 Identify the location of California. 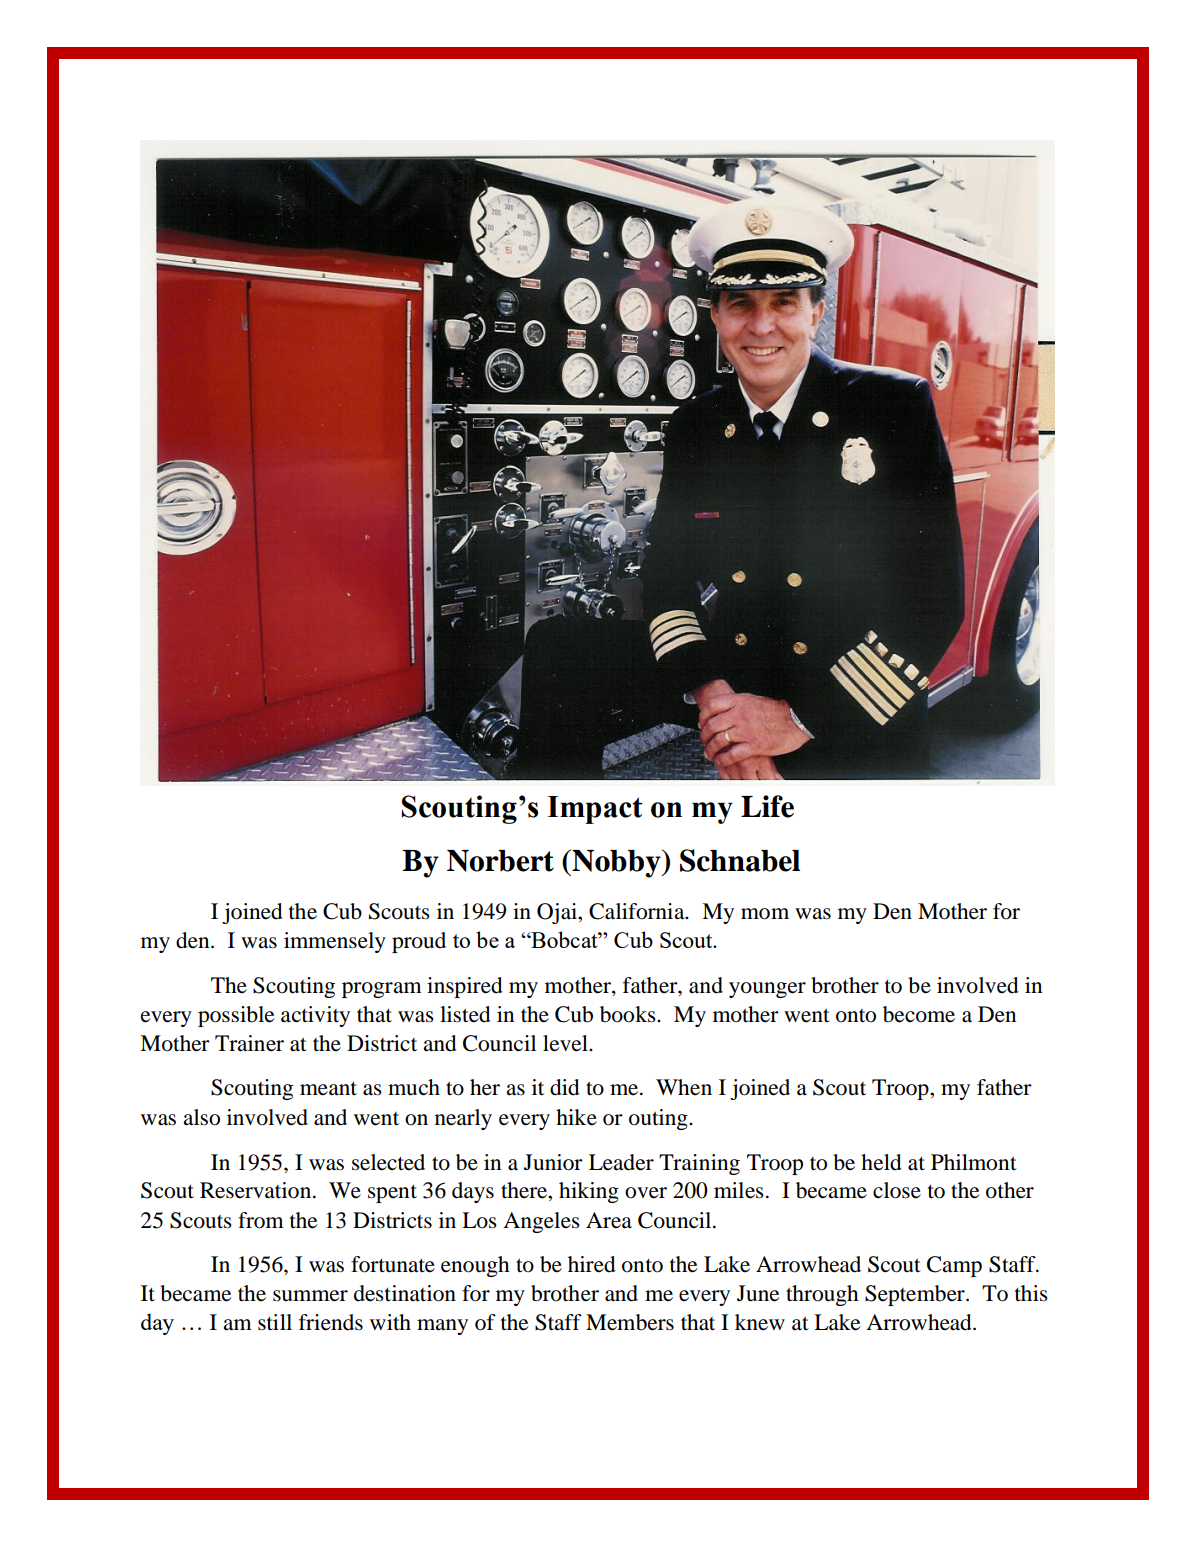
(638, 911).
